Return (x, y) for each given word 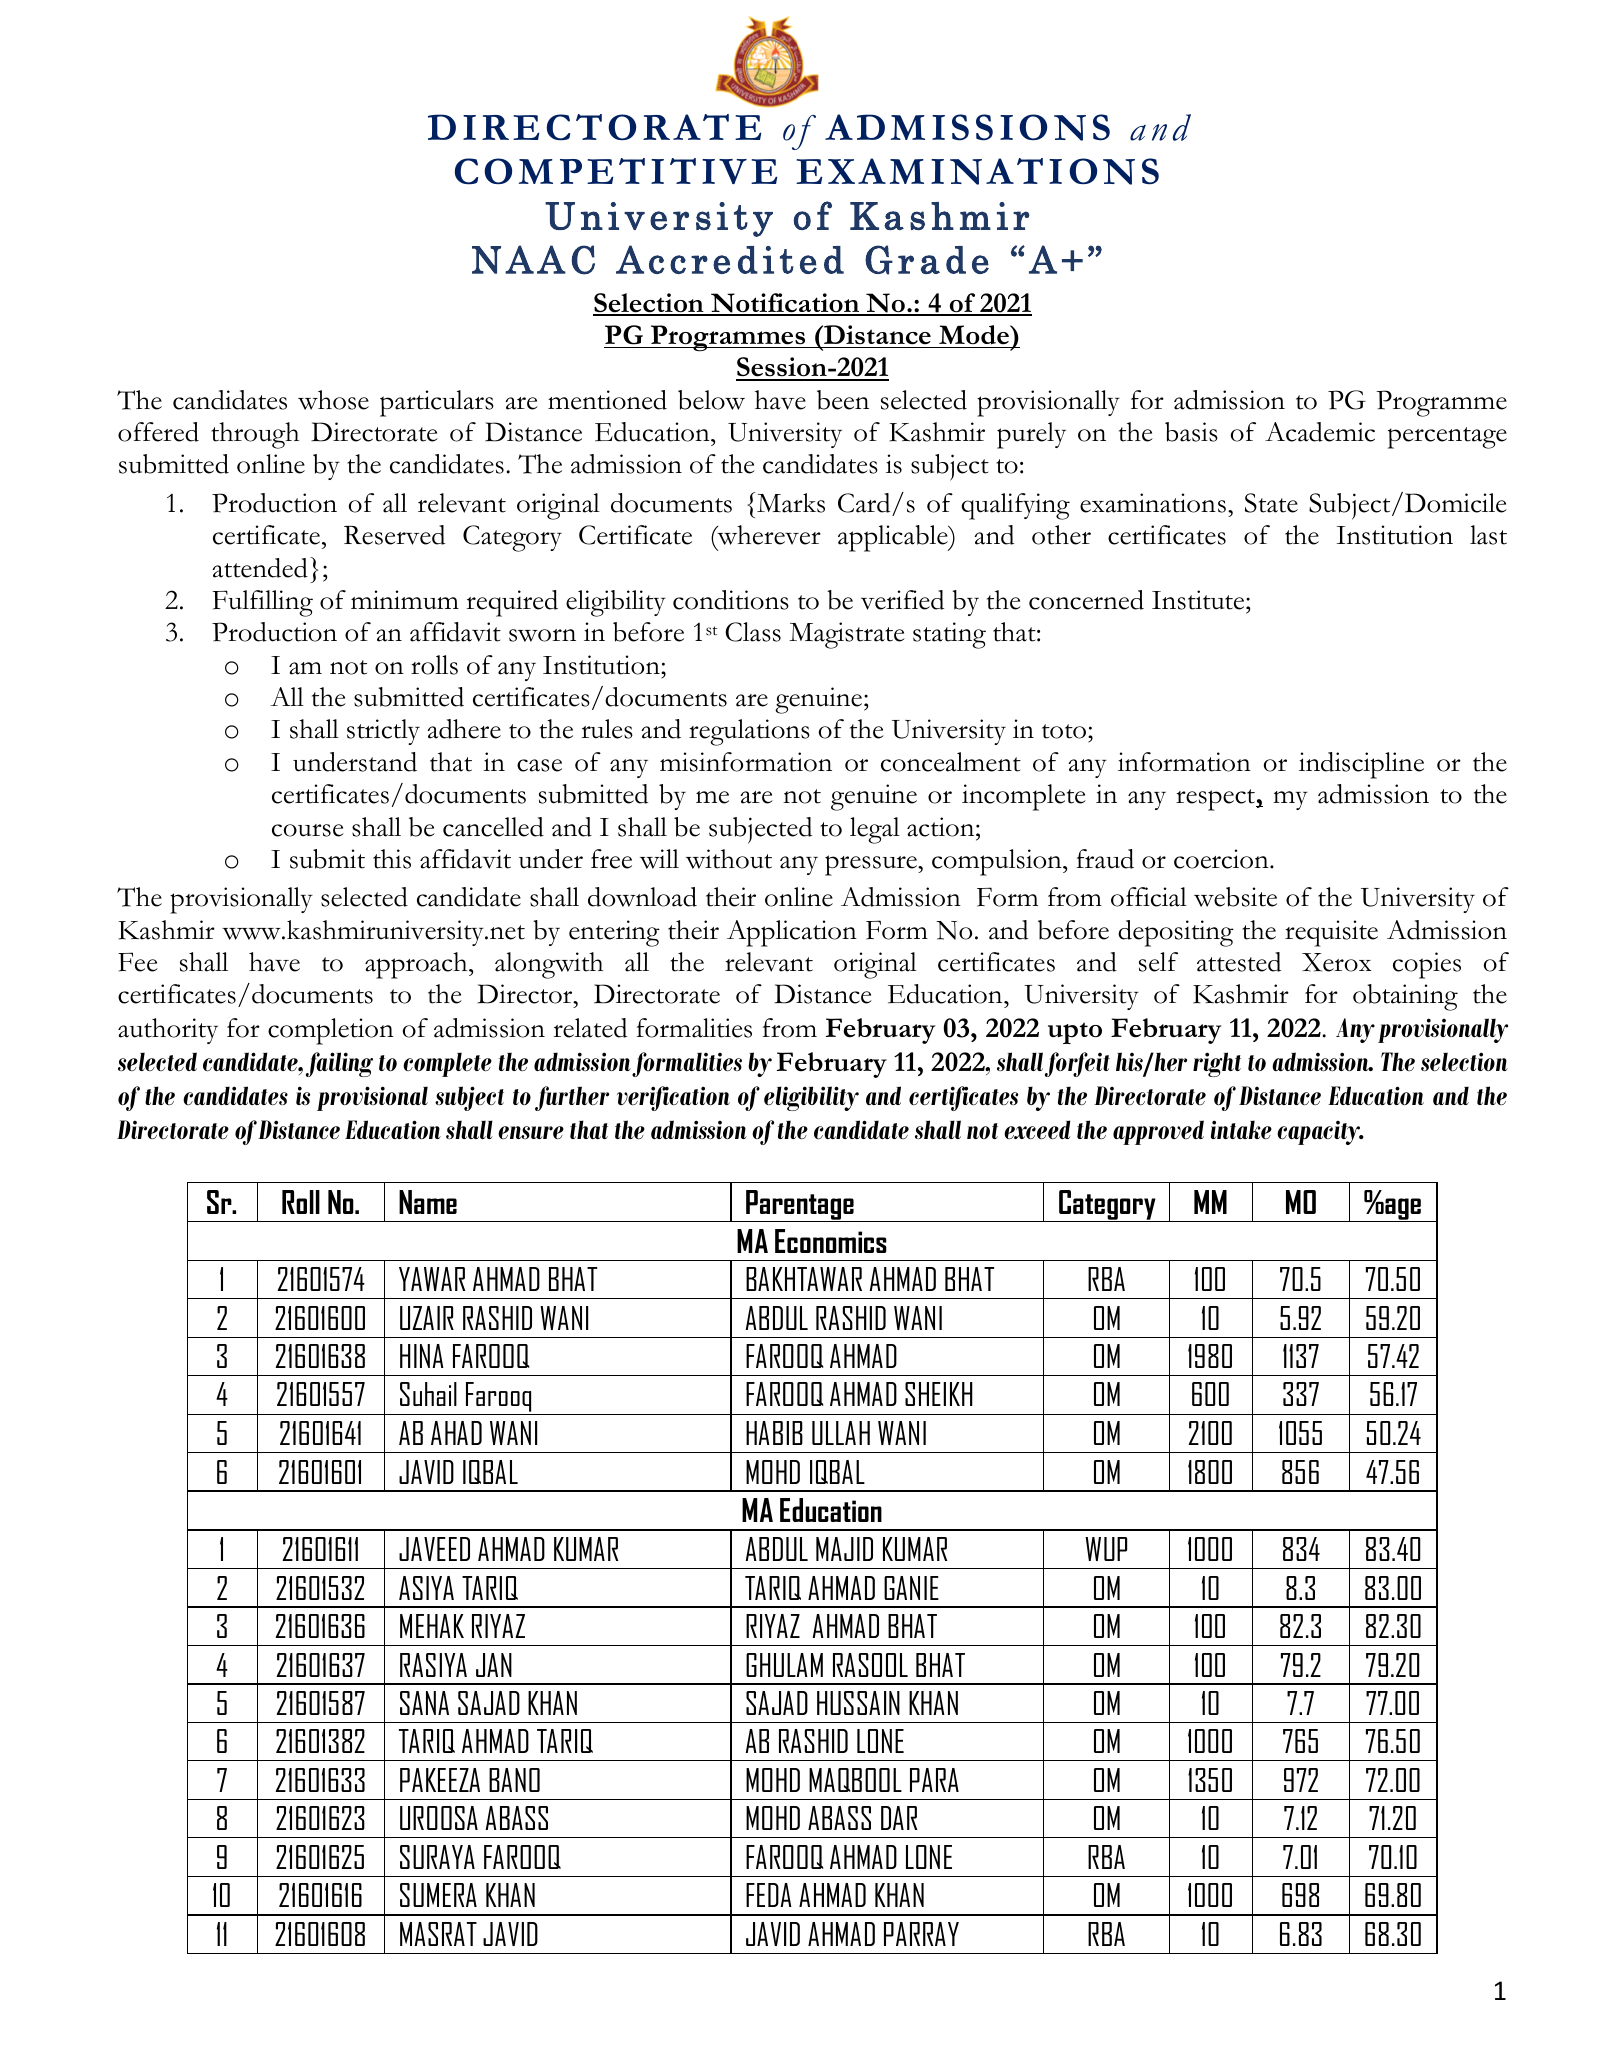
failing (339, 1064)
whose (333, 400)
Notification (785, 304)
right (1217, 1064)
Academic (1320, 432)
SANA (424, 1703)
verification (673, 1098)
